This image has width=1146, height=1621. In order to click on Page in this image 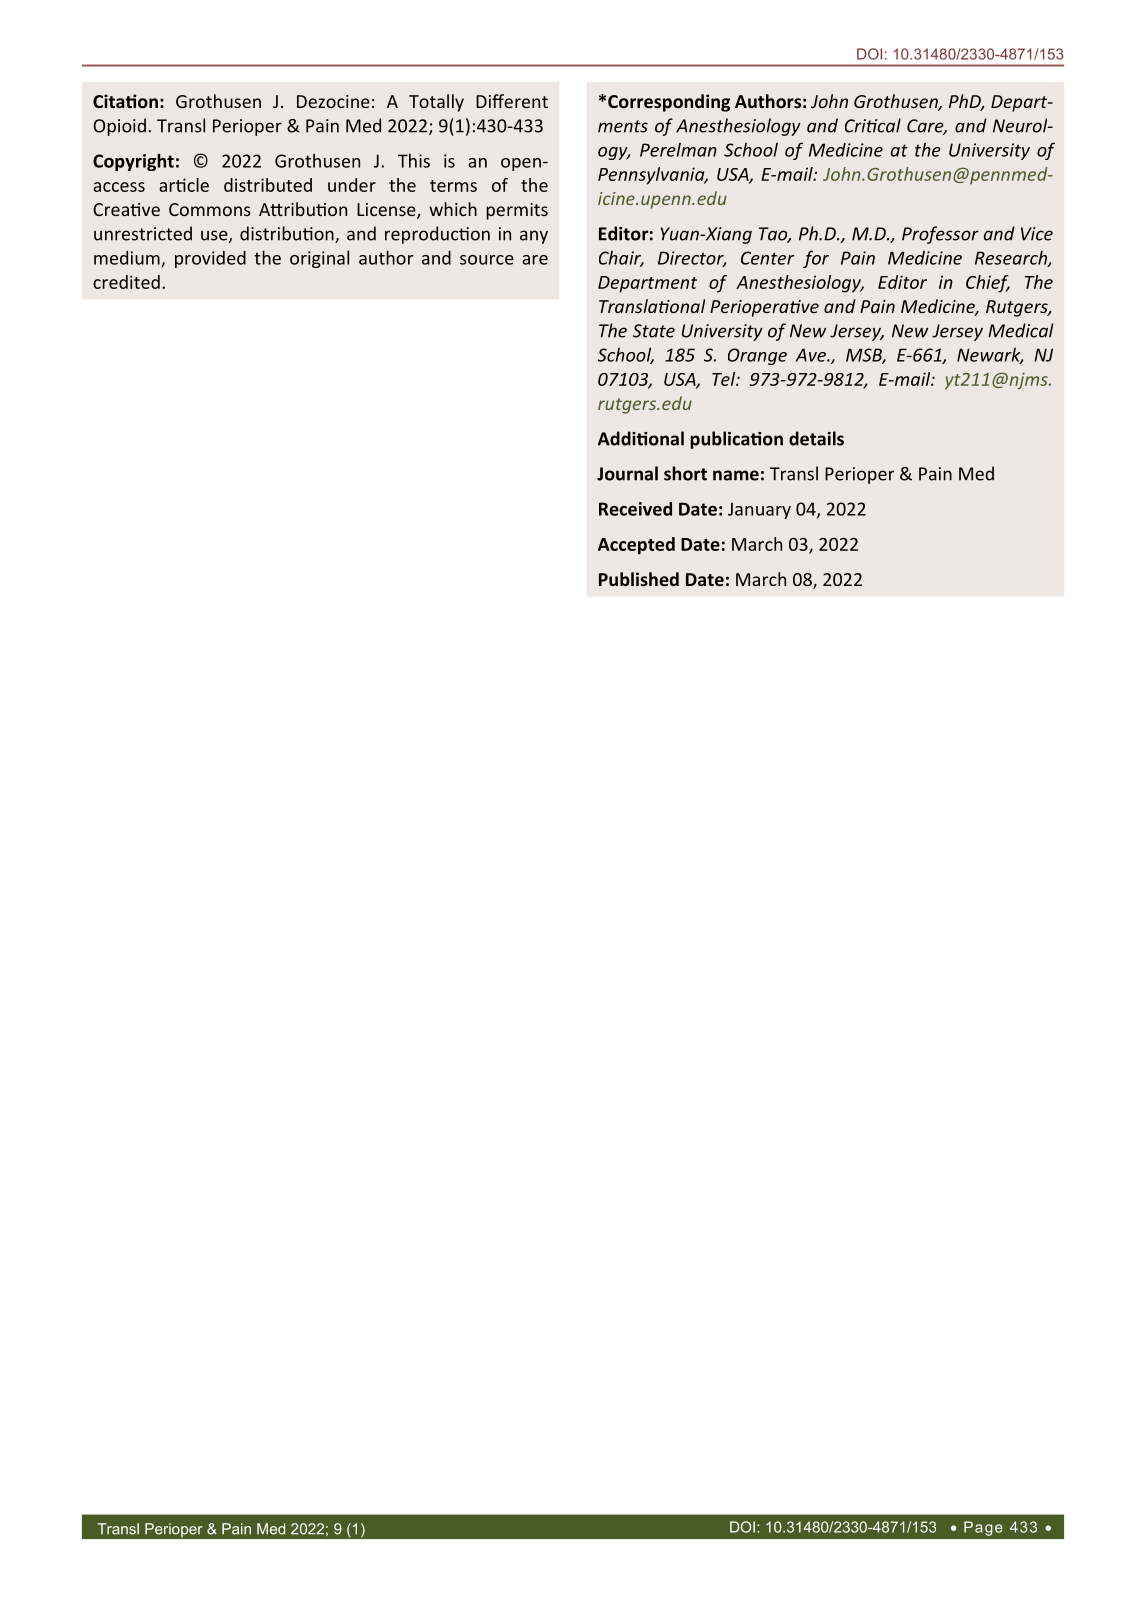, I will do `click(983, 1528)`.
